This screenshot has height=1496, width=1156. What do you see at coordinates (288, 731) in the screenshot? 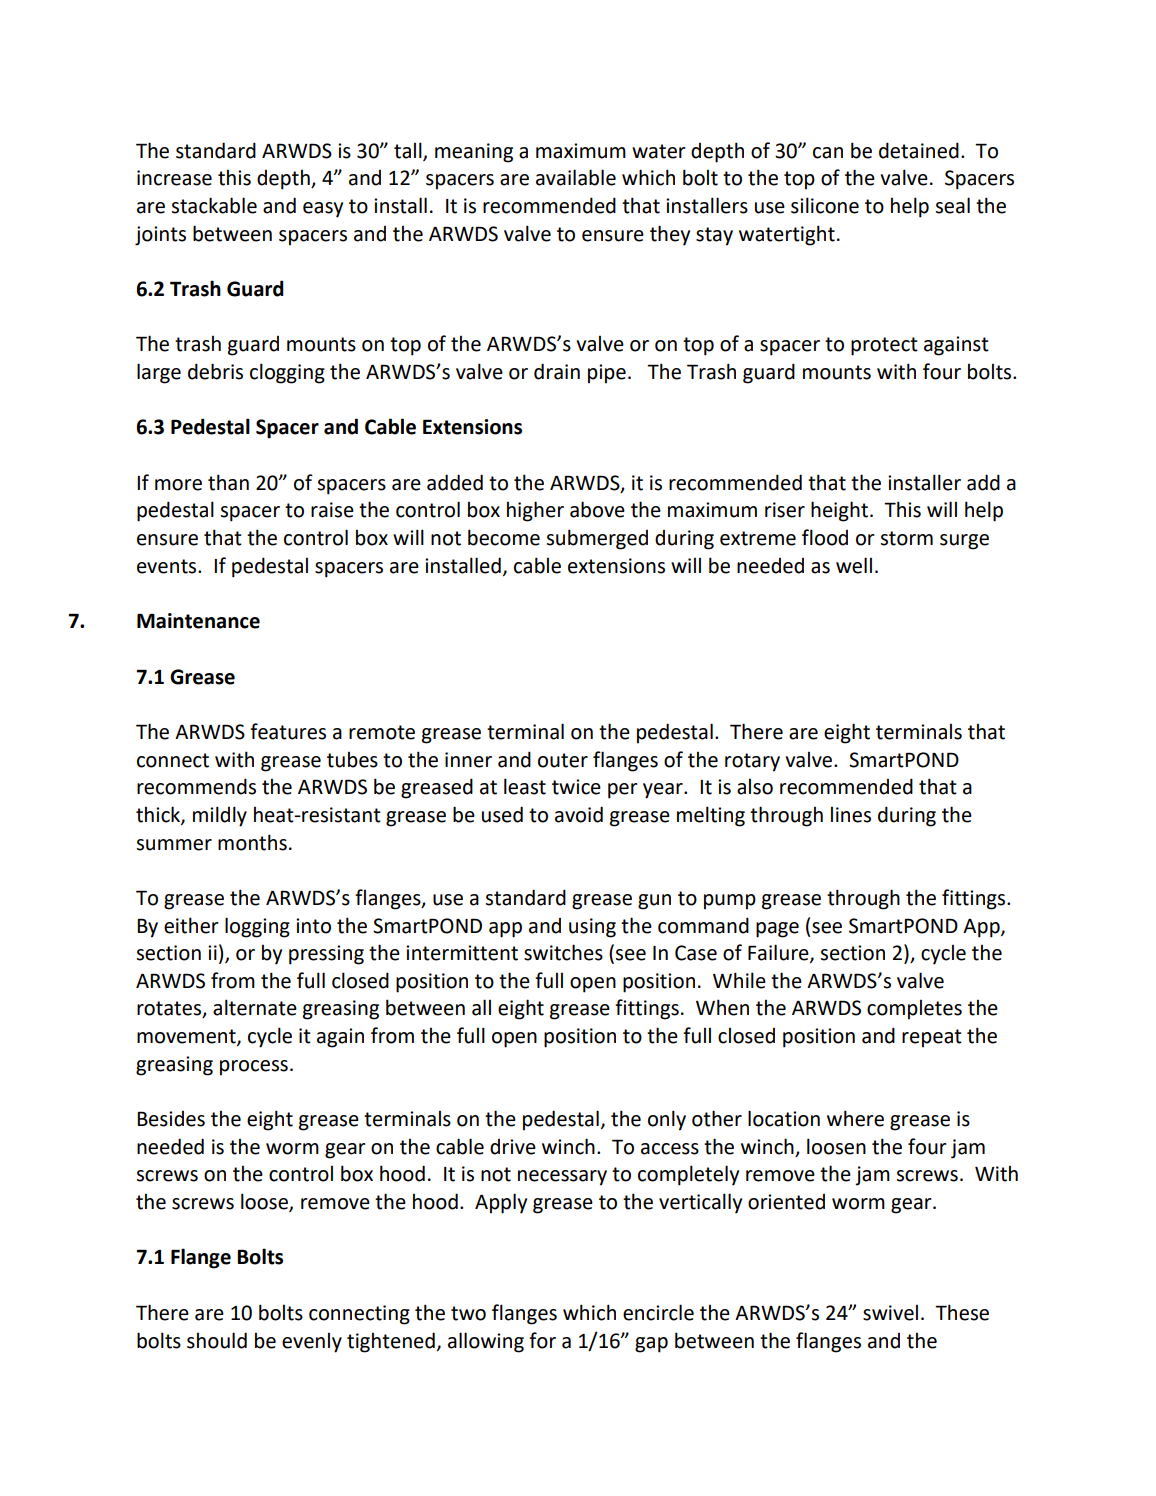
I see `features` at bounding box center [288, 731].
